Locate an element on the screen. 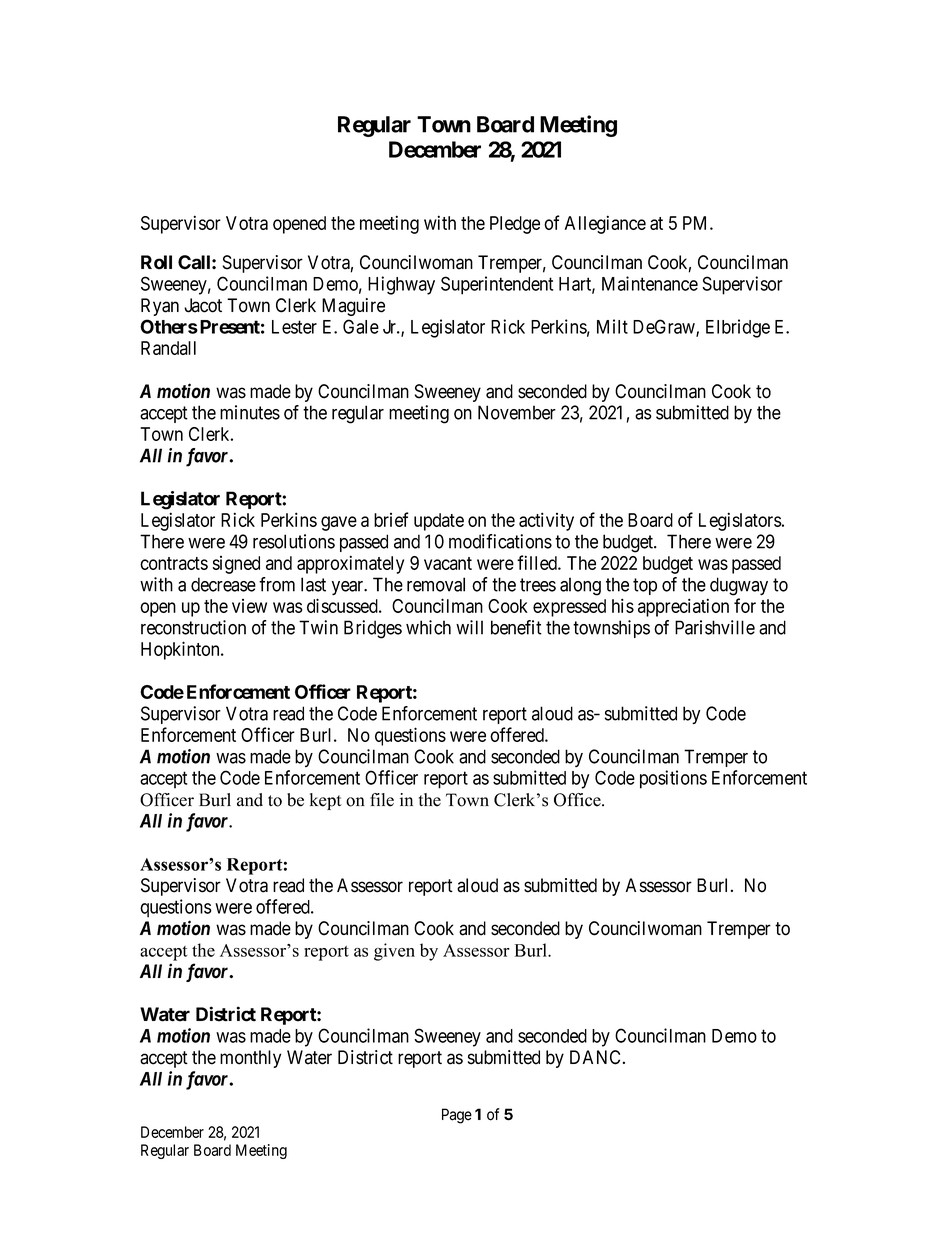 This screenshot has width=952, height=1233. Maintenance is located at coordinates (650, 283).
